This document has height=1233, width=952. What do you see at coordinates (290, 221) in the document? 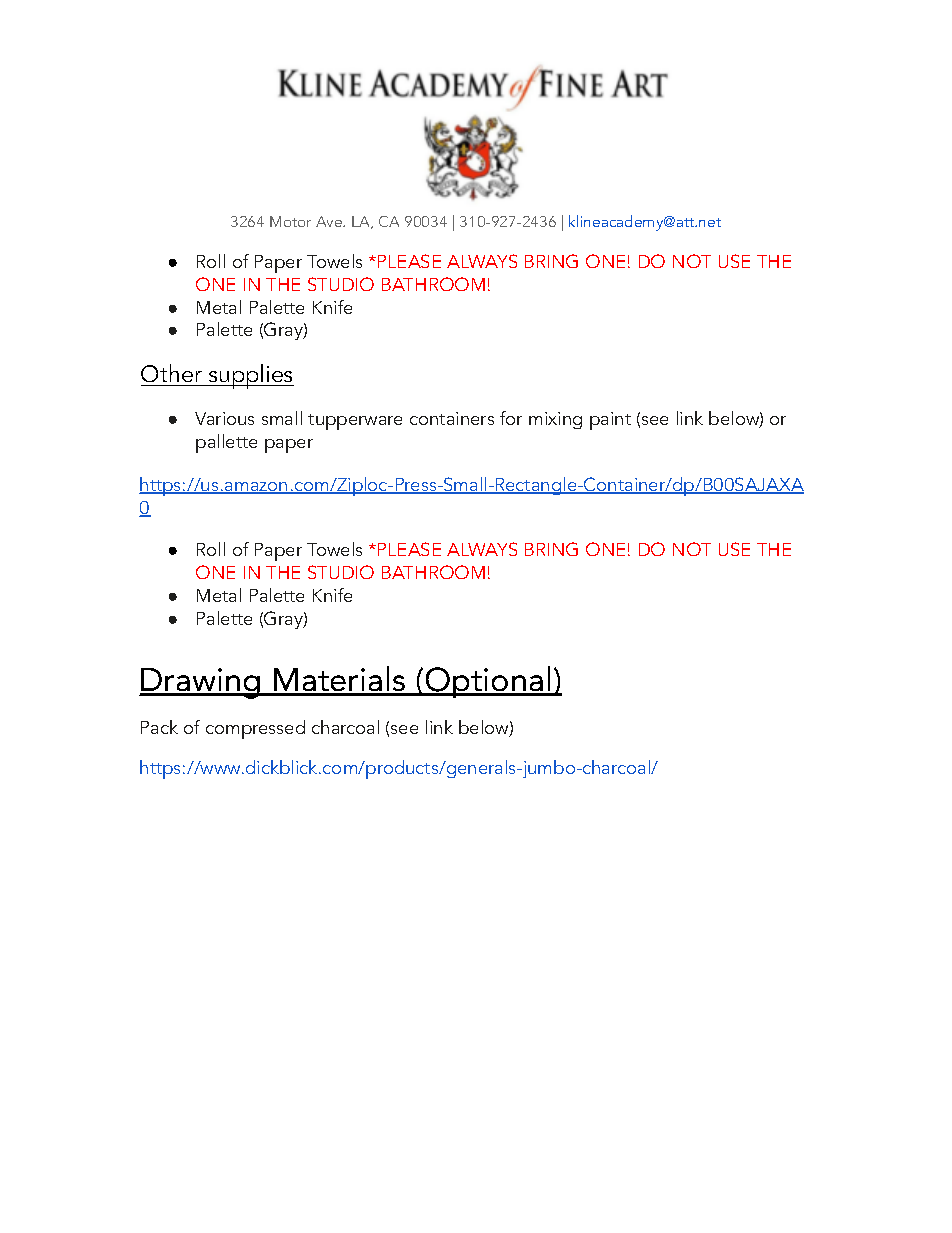
I see `Motor` at bounding box center [290, 221].
